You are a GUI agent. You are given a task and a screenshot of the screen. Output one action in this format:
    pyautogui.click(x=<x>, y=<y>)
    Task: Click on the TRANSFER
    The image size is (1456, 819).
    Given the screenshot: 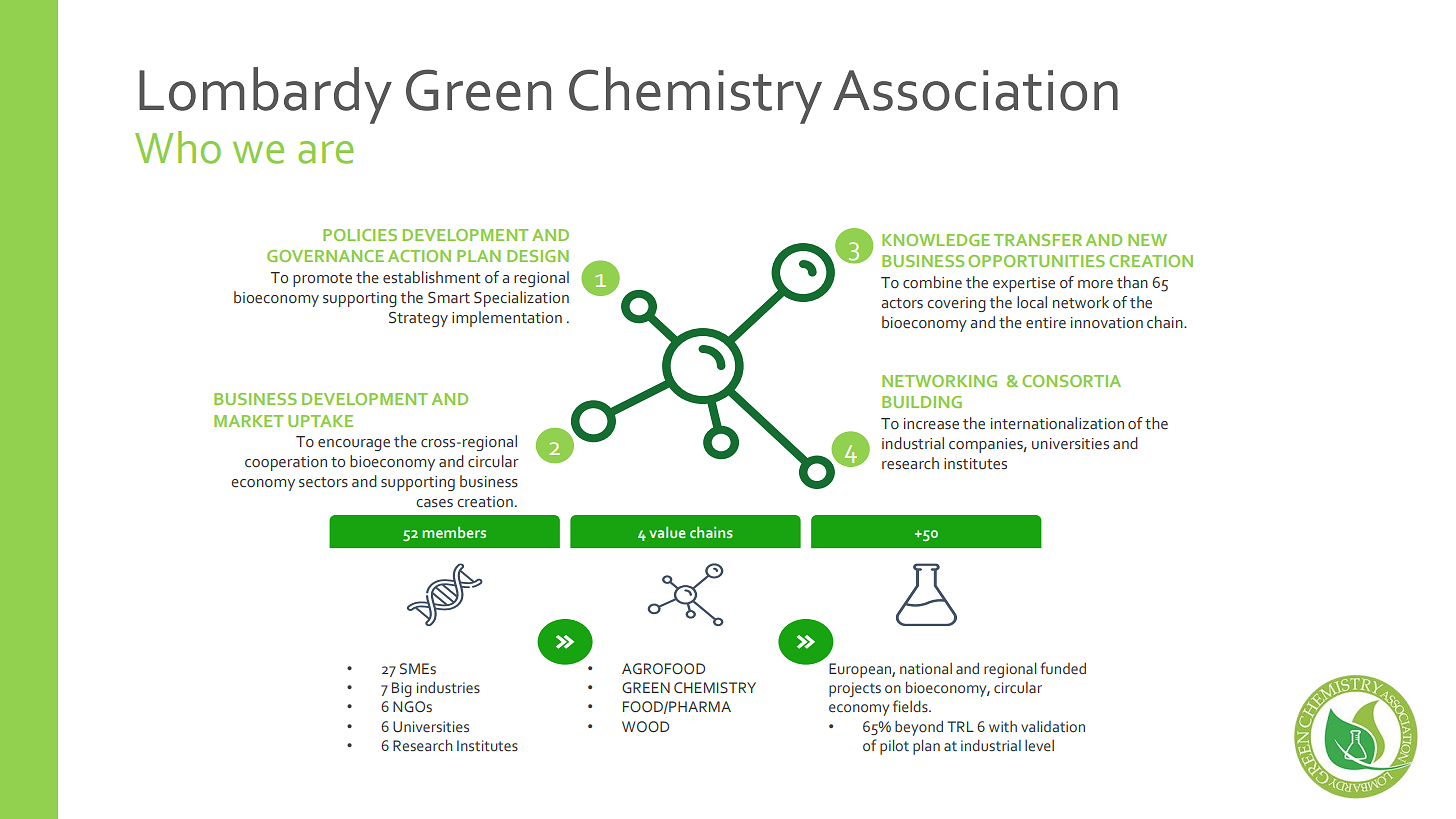 What is the action you would take?
    pyautogui.click(x=1038, y=240)
